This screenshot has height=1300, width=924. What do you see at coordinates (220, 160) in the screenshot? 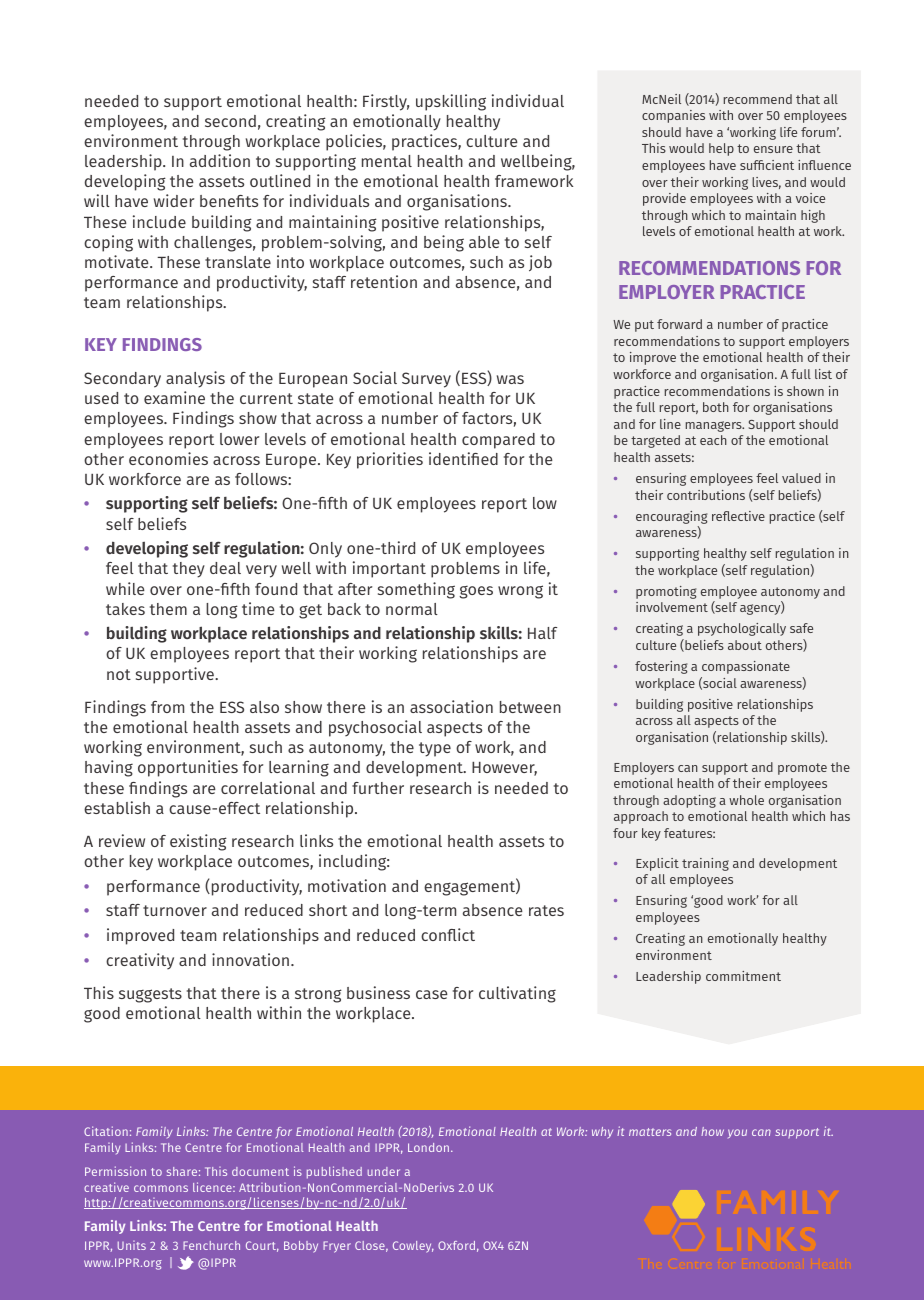
I see `addition` at bounding box center [220, 160].
